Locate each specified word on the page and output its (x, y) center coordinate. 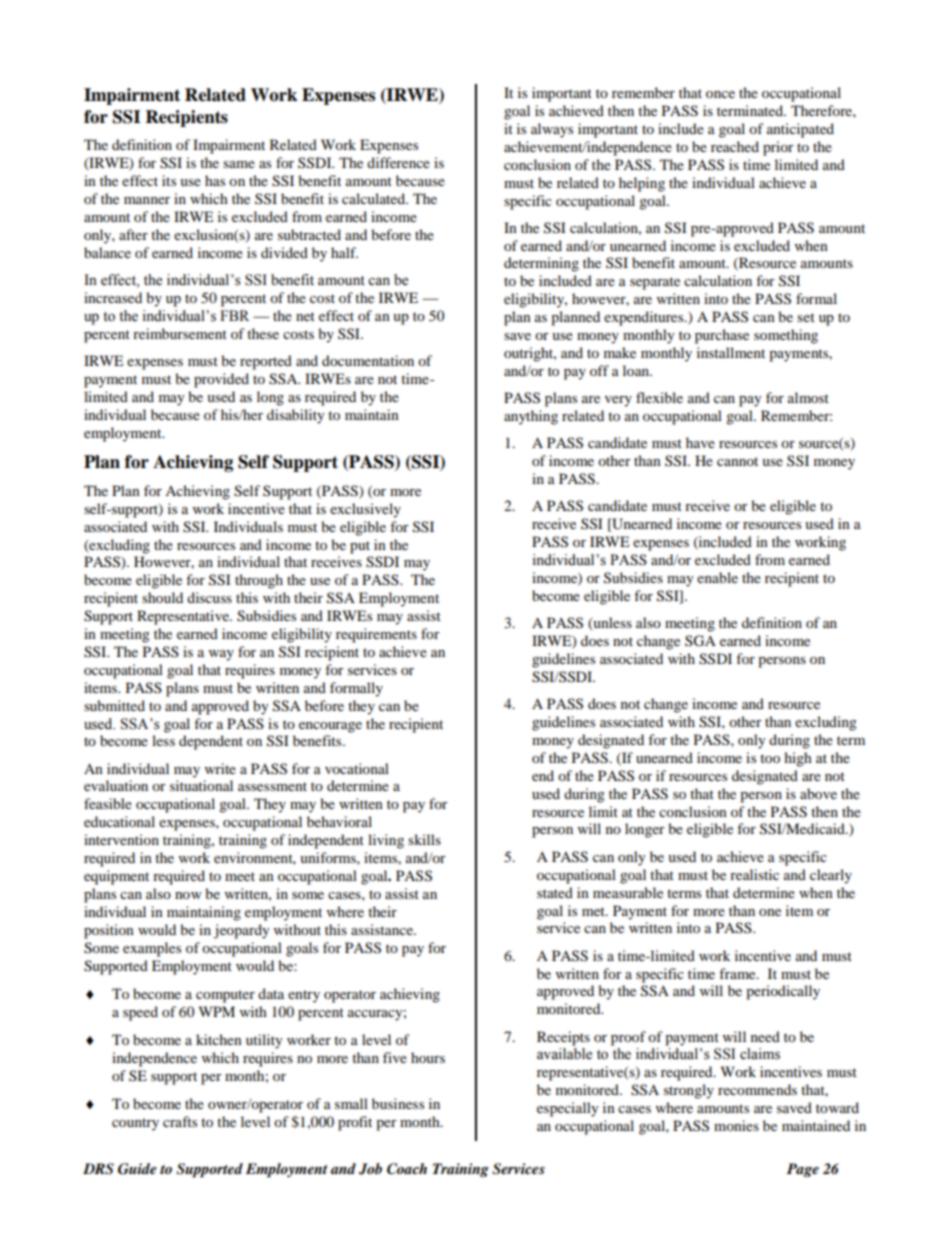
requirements (376, 635)
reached (735, 146)
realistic (754, 874)
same (239, 164)
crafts (180, 1121)
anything (531, 417)
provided (221, 380)
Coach (407, 1169)
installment (731, 352)
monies (736, 1125)
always (552, 130)
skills (424, 839)
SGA (700, 641)
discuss (209, 597)
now (188, 895)
